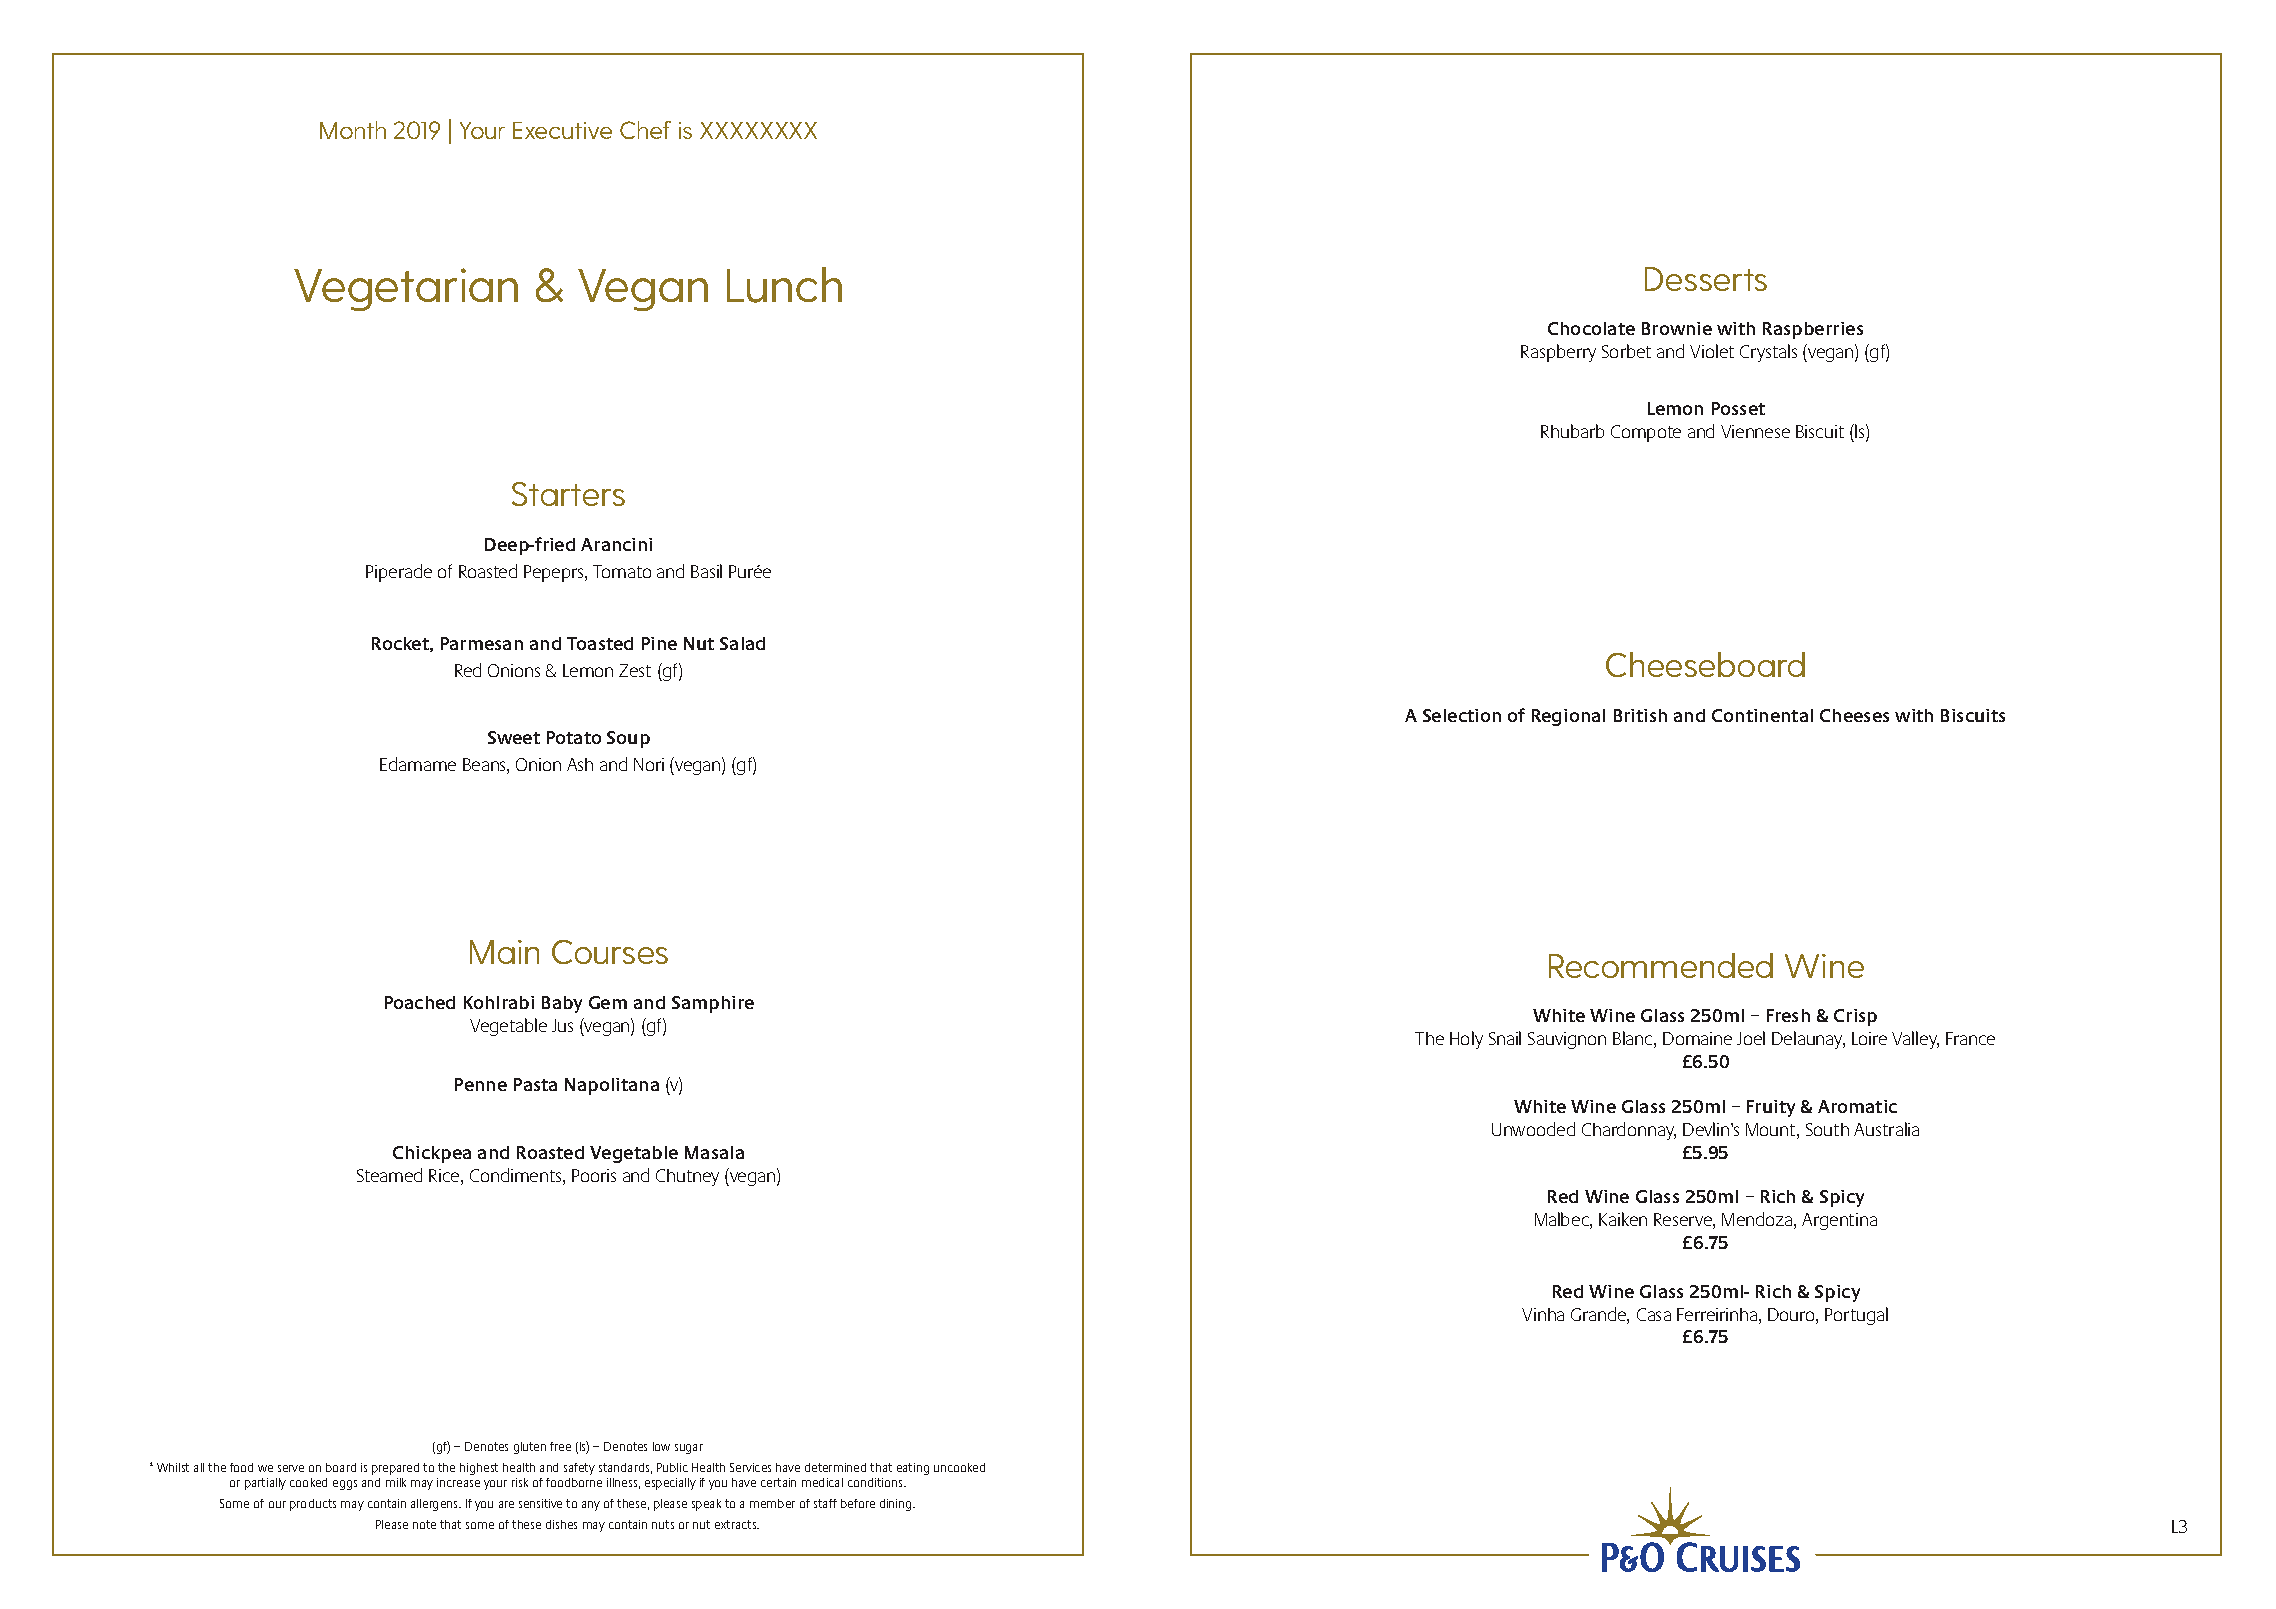 Image resolution: width=2276 pixels, height=1609 pixels. Describe the element at coordinates (649, 764) in the image. I see `Nori` at that location.
